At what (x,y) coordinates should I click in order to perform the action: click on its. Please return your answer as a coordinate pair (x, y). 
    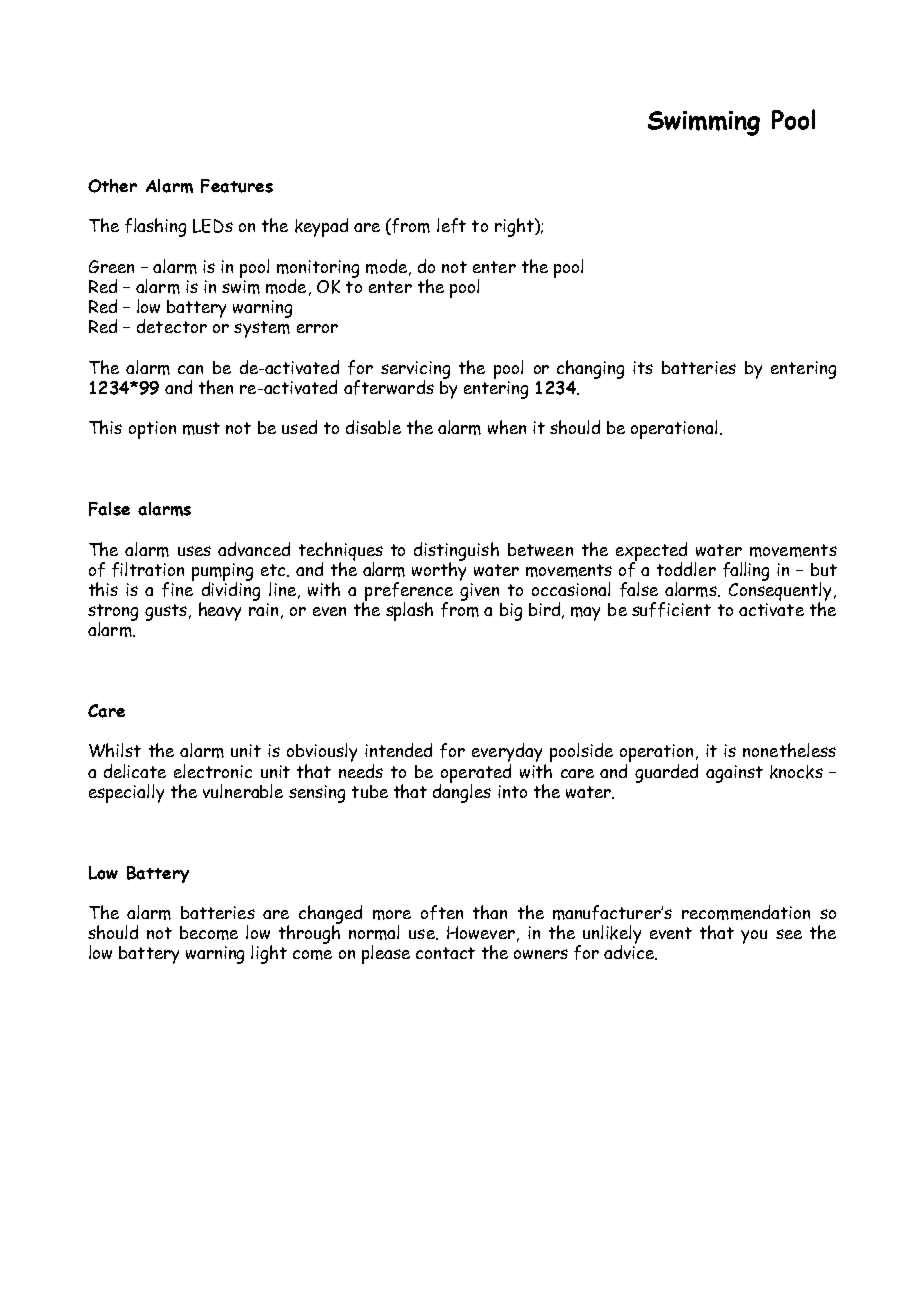
    Looking at the image, I should click on (643, 367).
